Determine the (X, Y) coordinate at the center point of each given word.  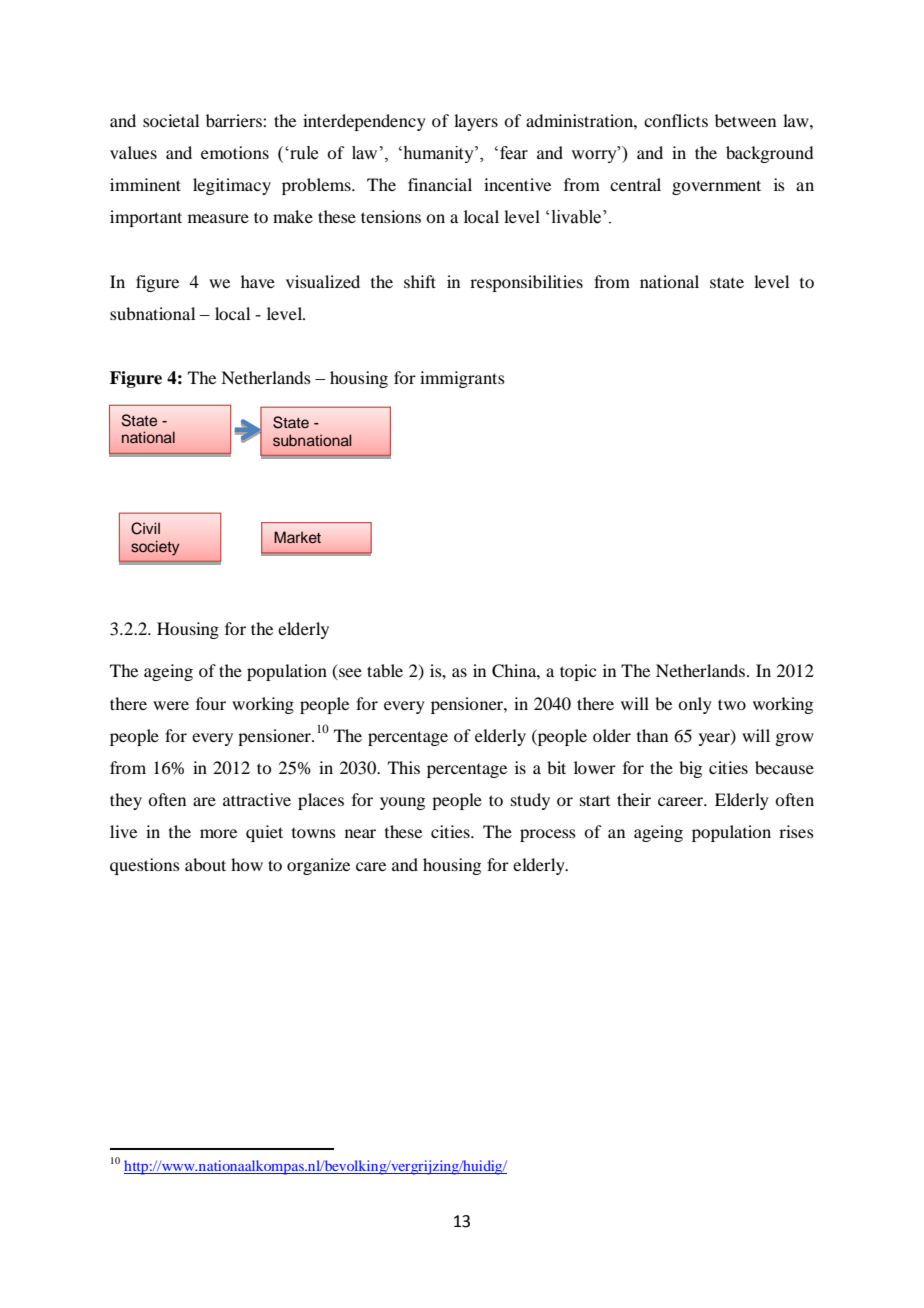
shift (420, 281)
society (155, 548)
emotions (235, 152)
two (732, 704)
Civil (145, 528)
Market (297, 537)
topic (578, 672)
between (745, 120)
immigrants (462, 379)
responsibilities (526, 283)
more (218, 833)
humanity (438, 154)
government (716, 187)
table (385, 670)
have (258, 281)
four (211, 703)
